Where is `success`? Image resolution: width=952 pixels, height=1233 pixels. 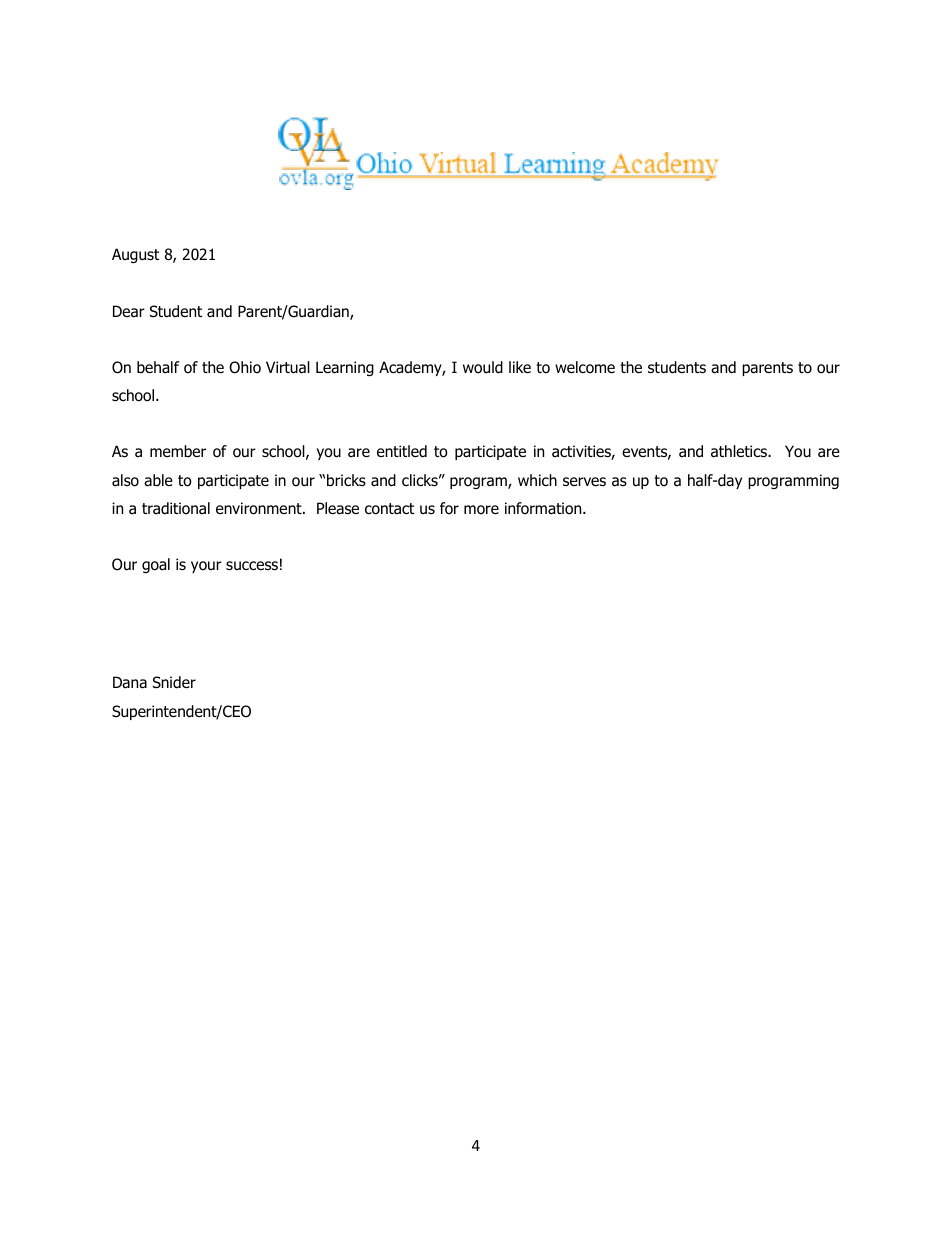 success is located at coordinates (252, 566).
